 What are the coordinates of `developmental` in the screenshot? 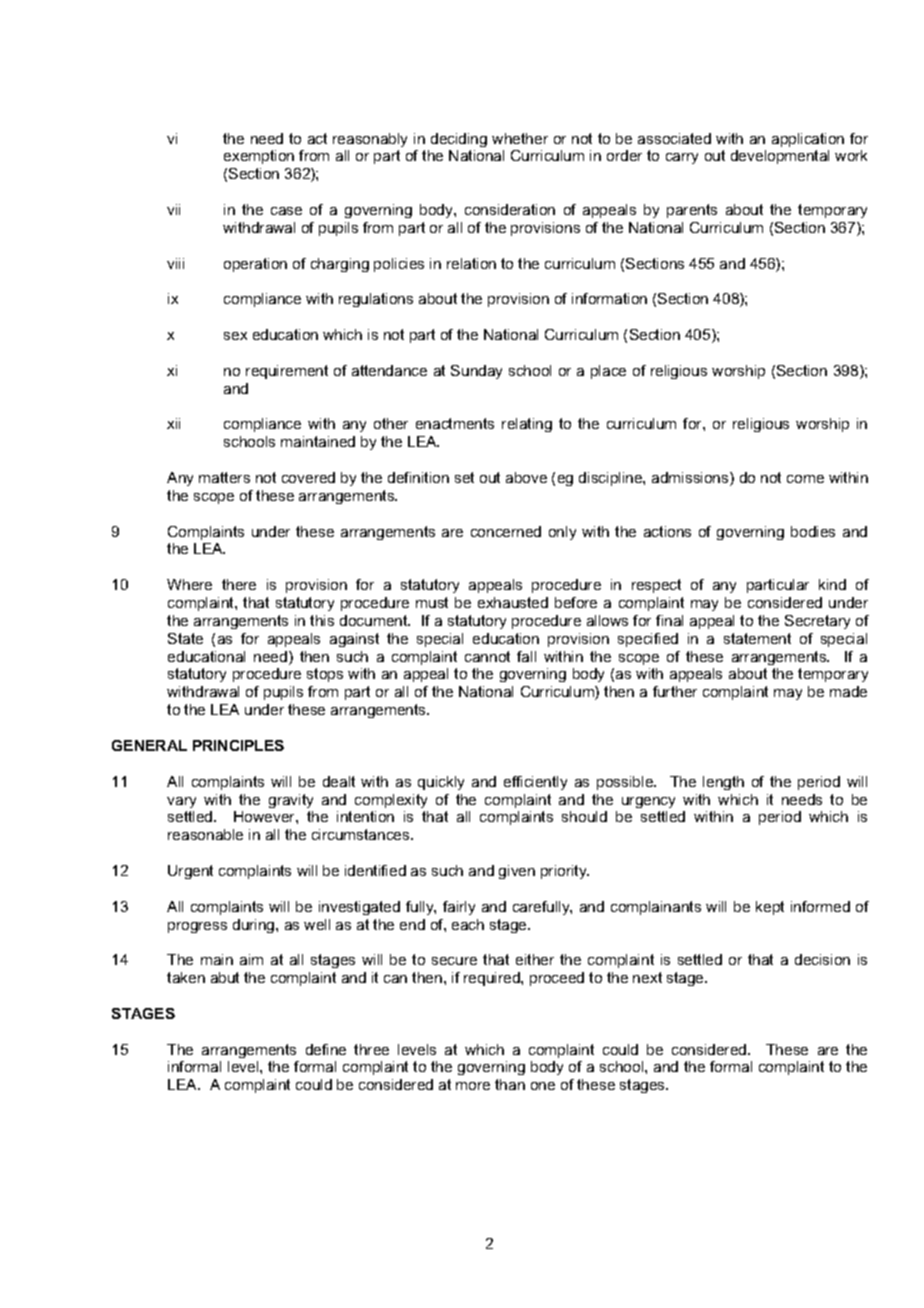 It's located at (780, 157).
